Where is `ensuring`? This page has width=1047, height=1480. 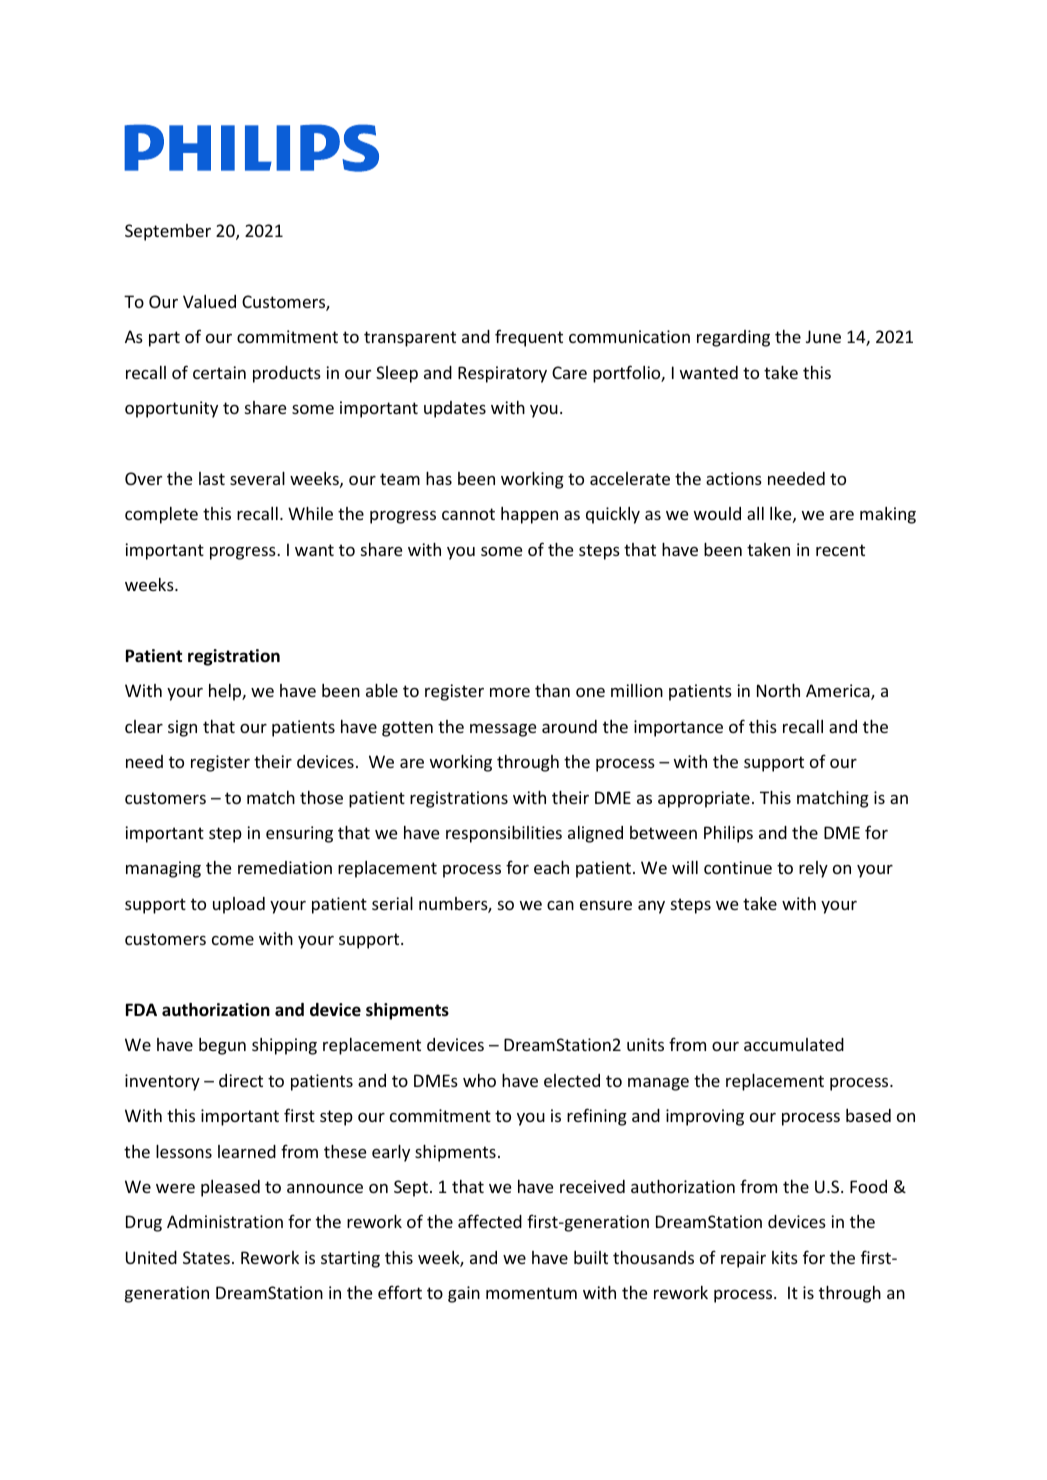
ensuring is located at coordinates (299, 834).
